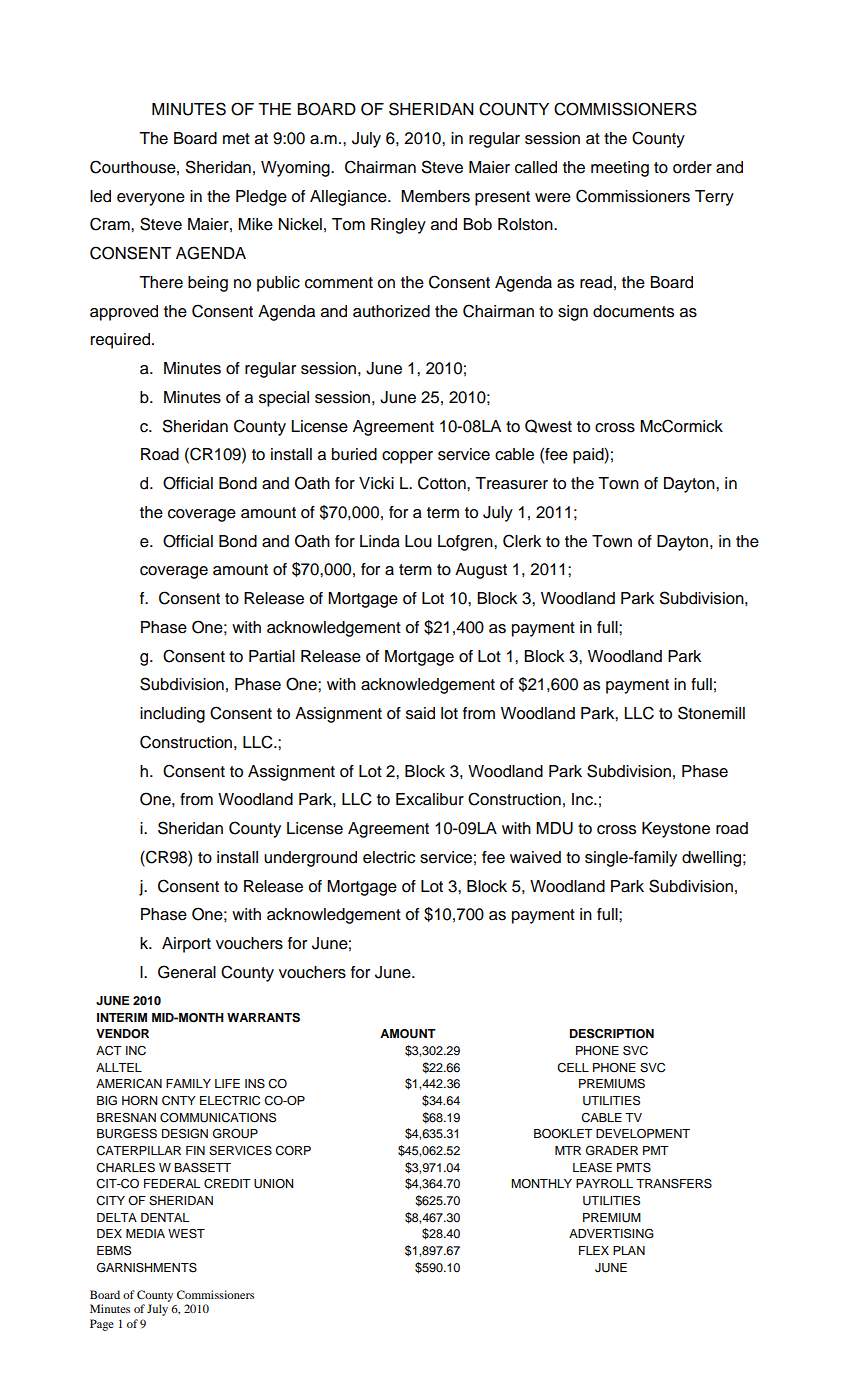 Image resolution: width=849 pixels, height=1400 pixels. What do you see at coordinates (420, 713) in the page?
I see `said` at bounding box center [420, 713].
